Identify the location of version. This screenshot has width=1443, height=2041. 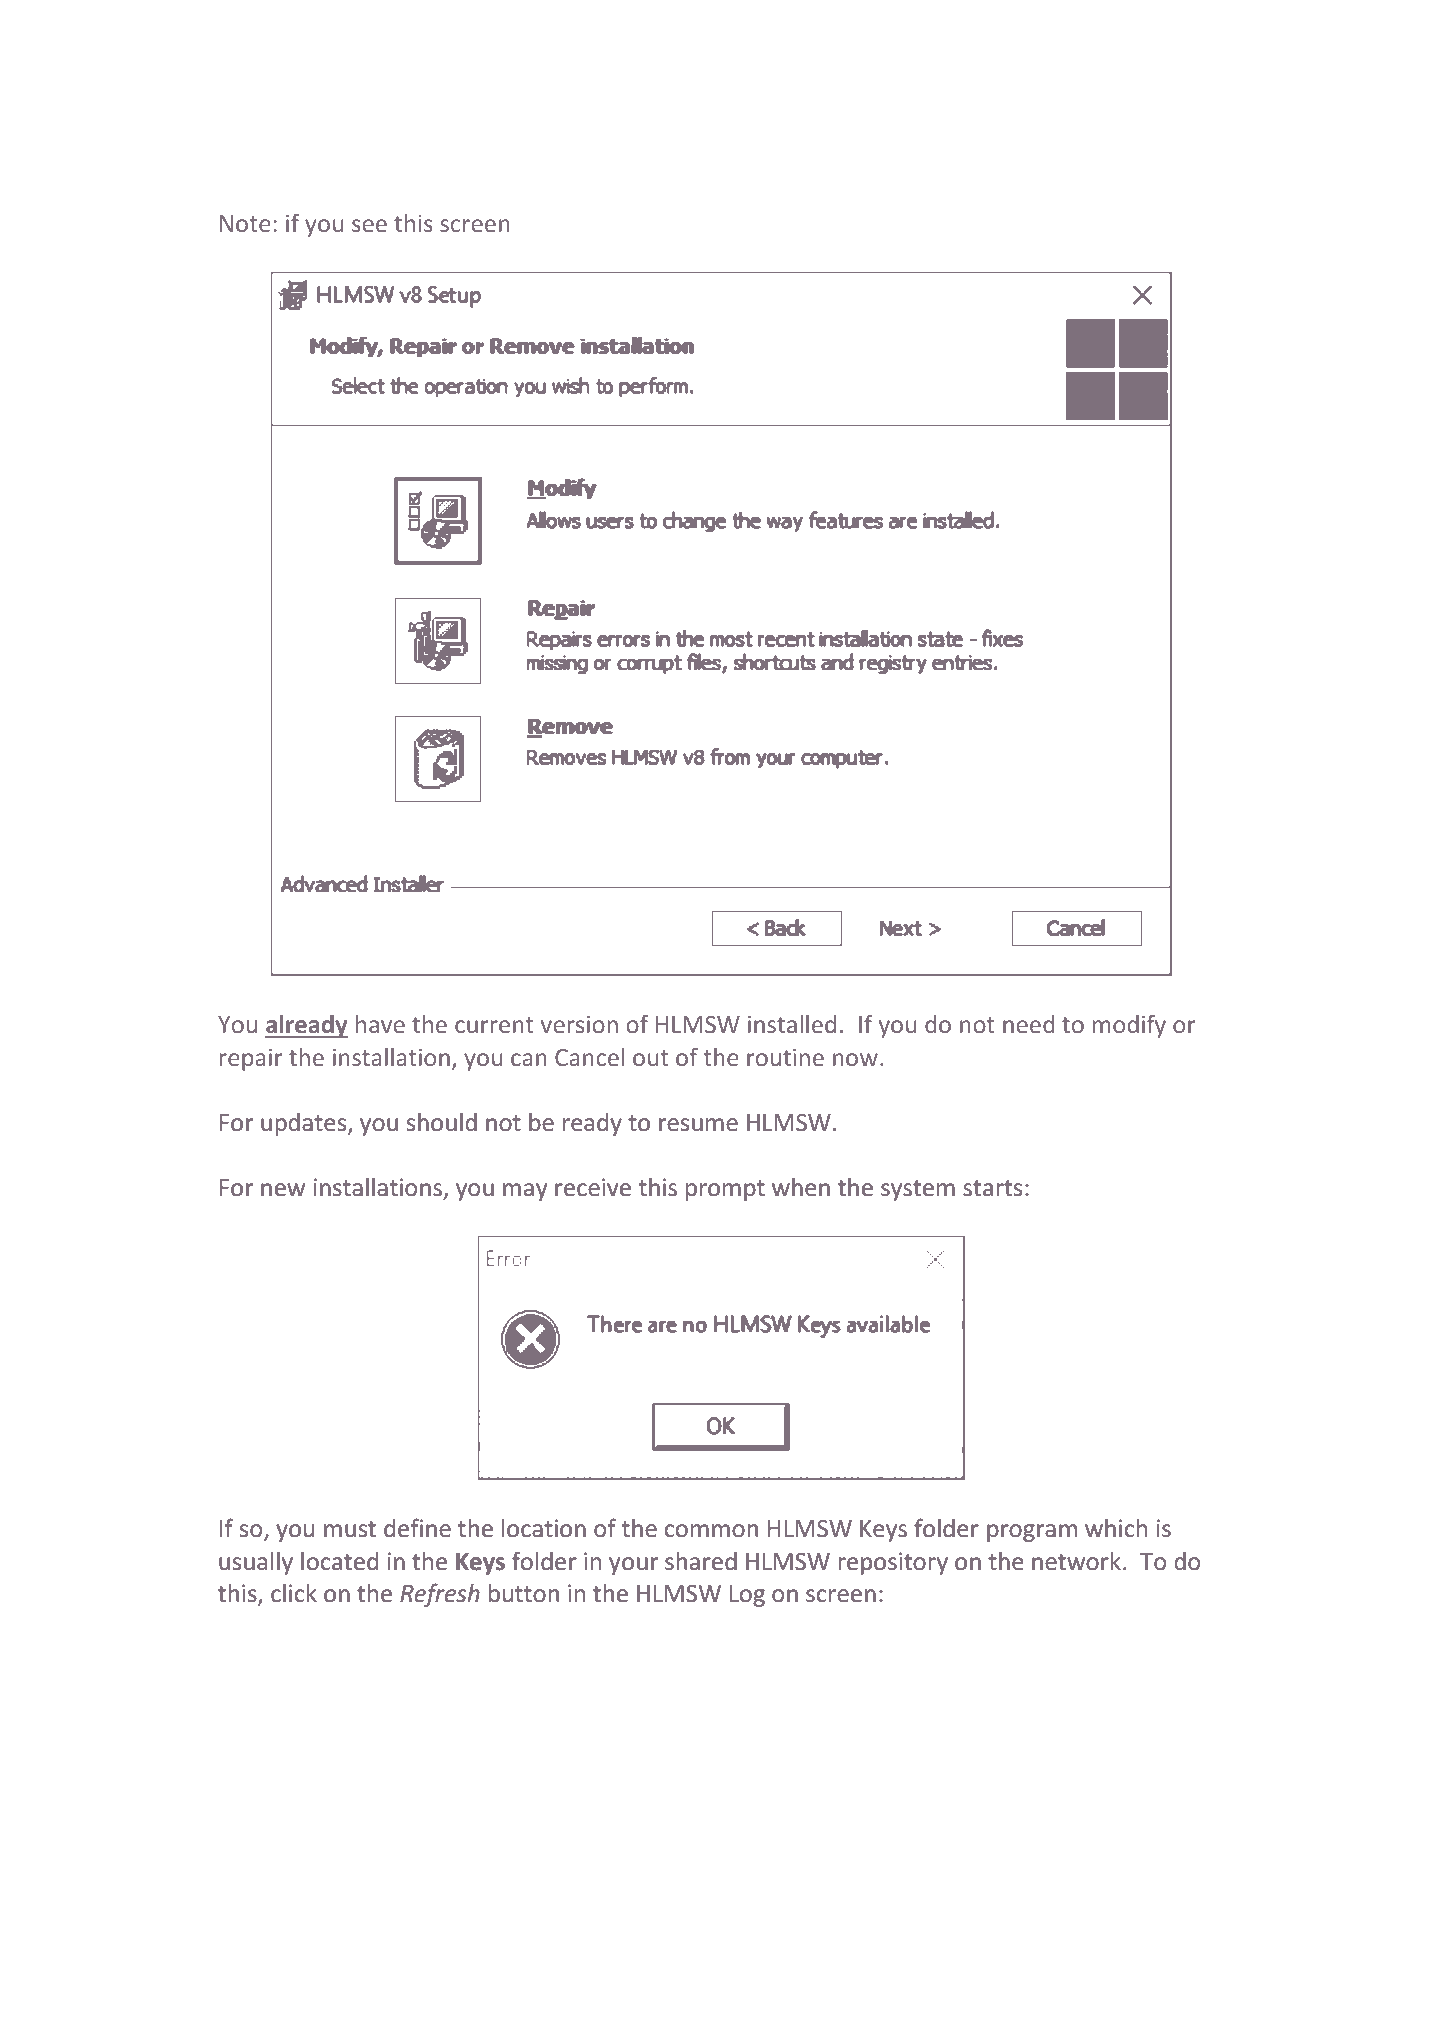
(579, 1024).
